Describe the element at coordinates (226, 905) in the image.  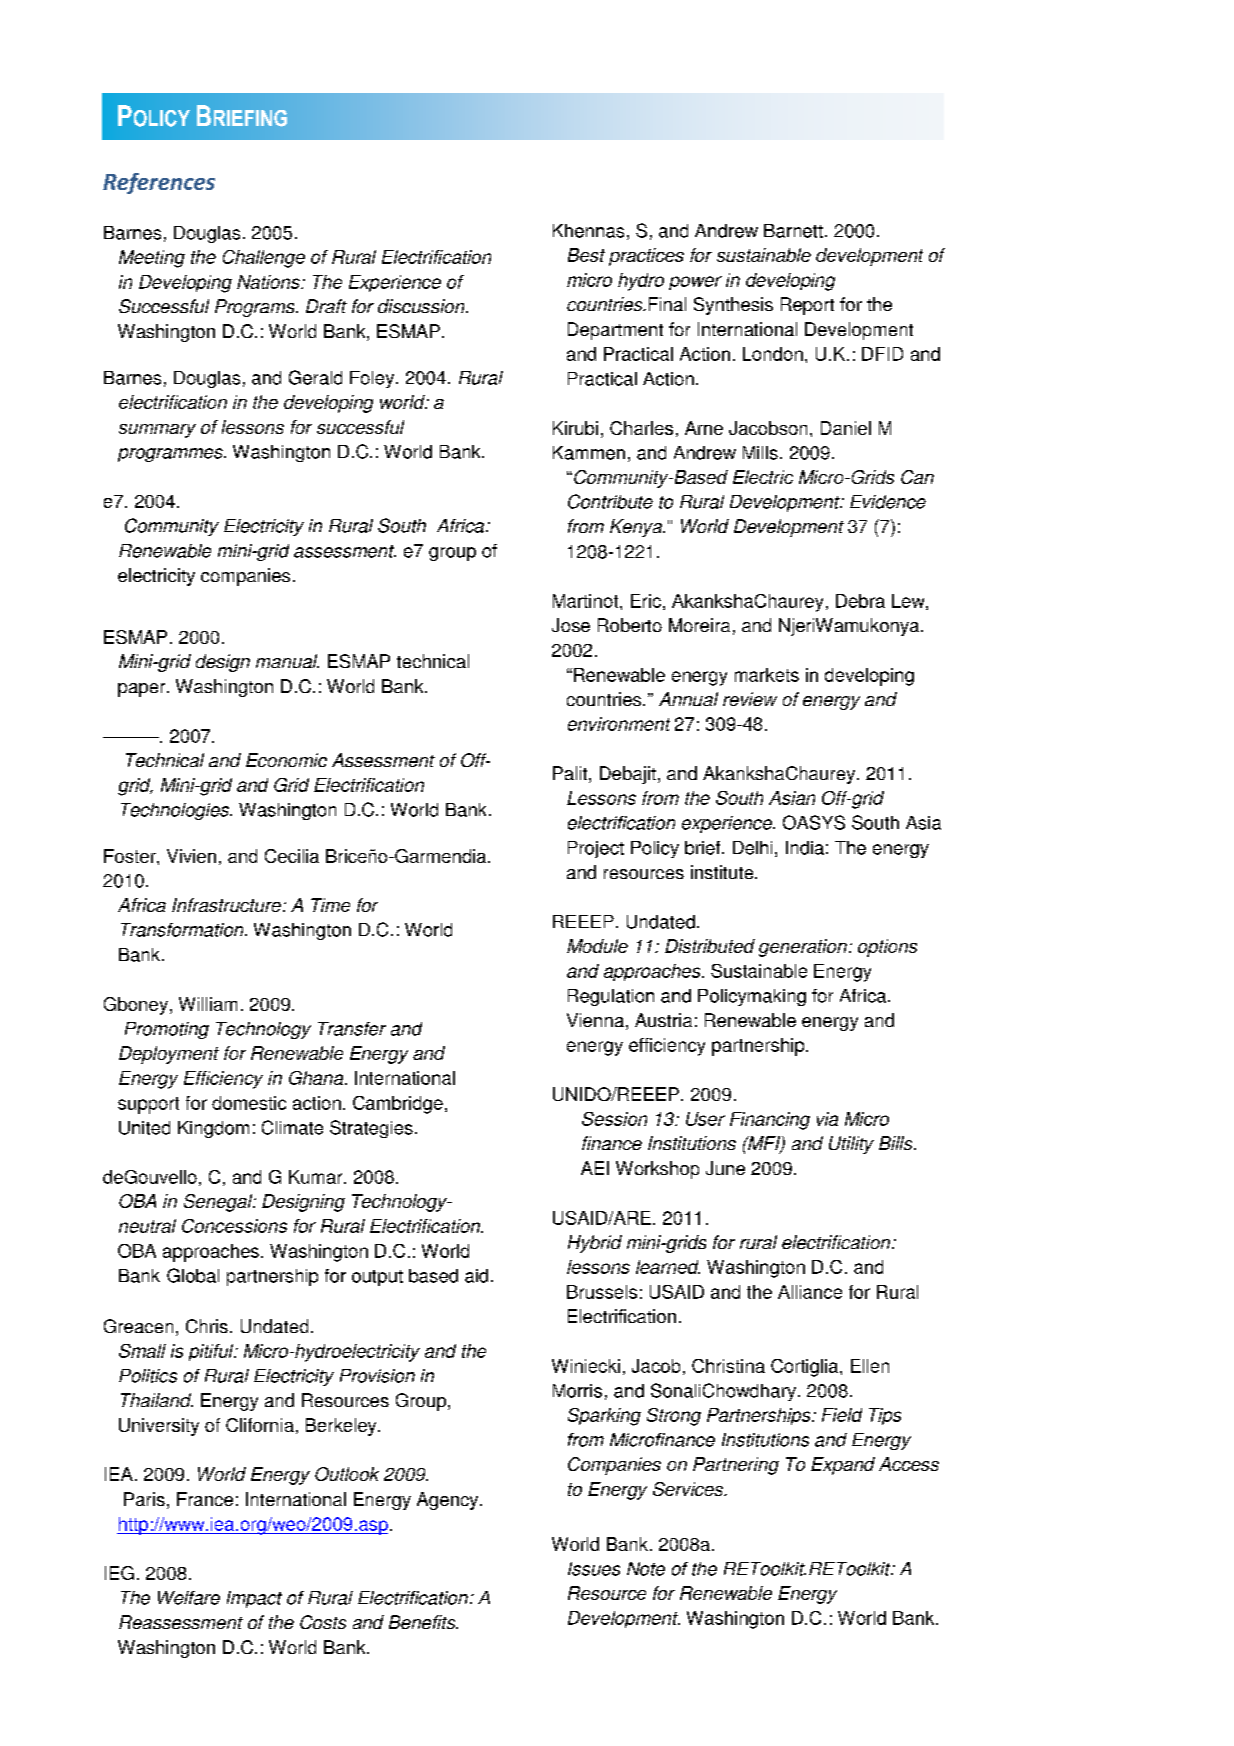
I see `Infrastructure` at that location.
